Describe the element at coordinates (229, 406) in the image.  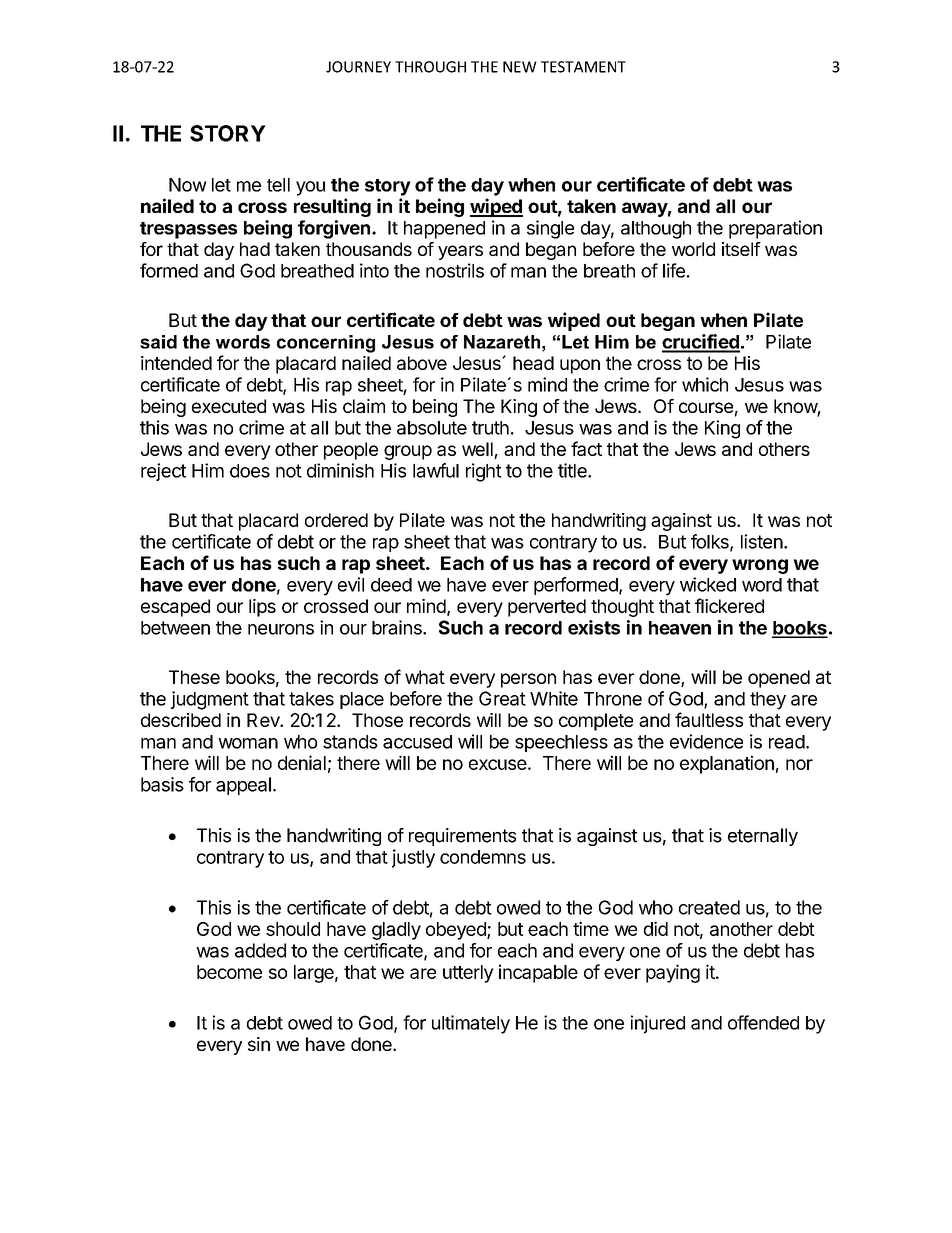
I see `executed` at that location.
